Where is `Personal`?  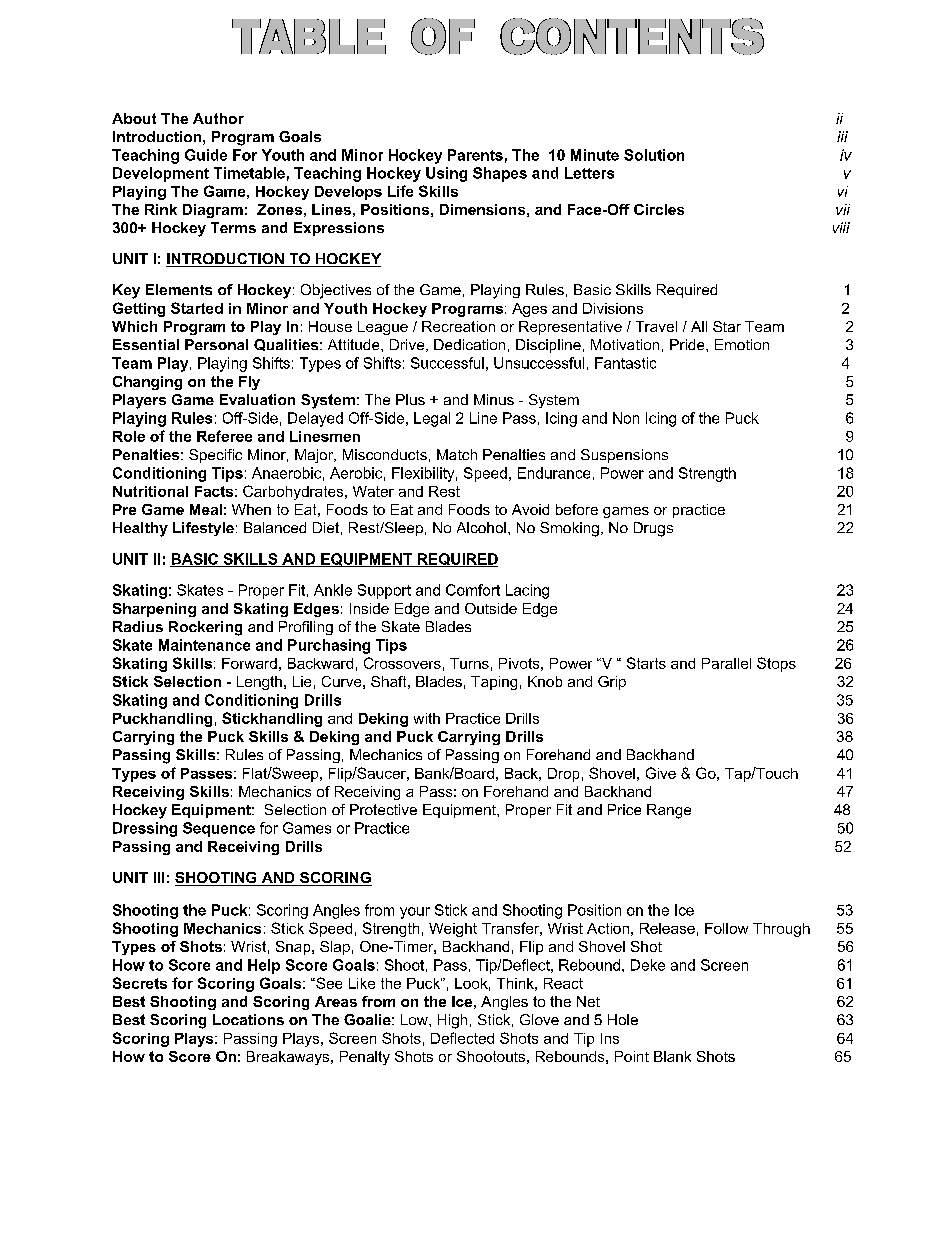
Personal is located at coordinates (216, 344).
